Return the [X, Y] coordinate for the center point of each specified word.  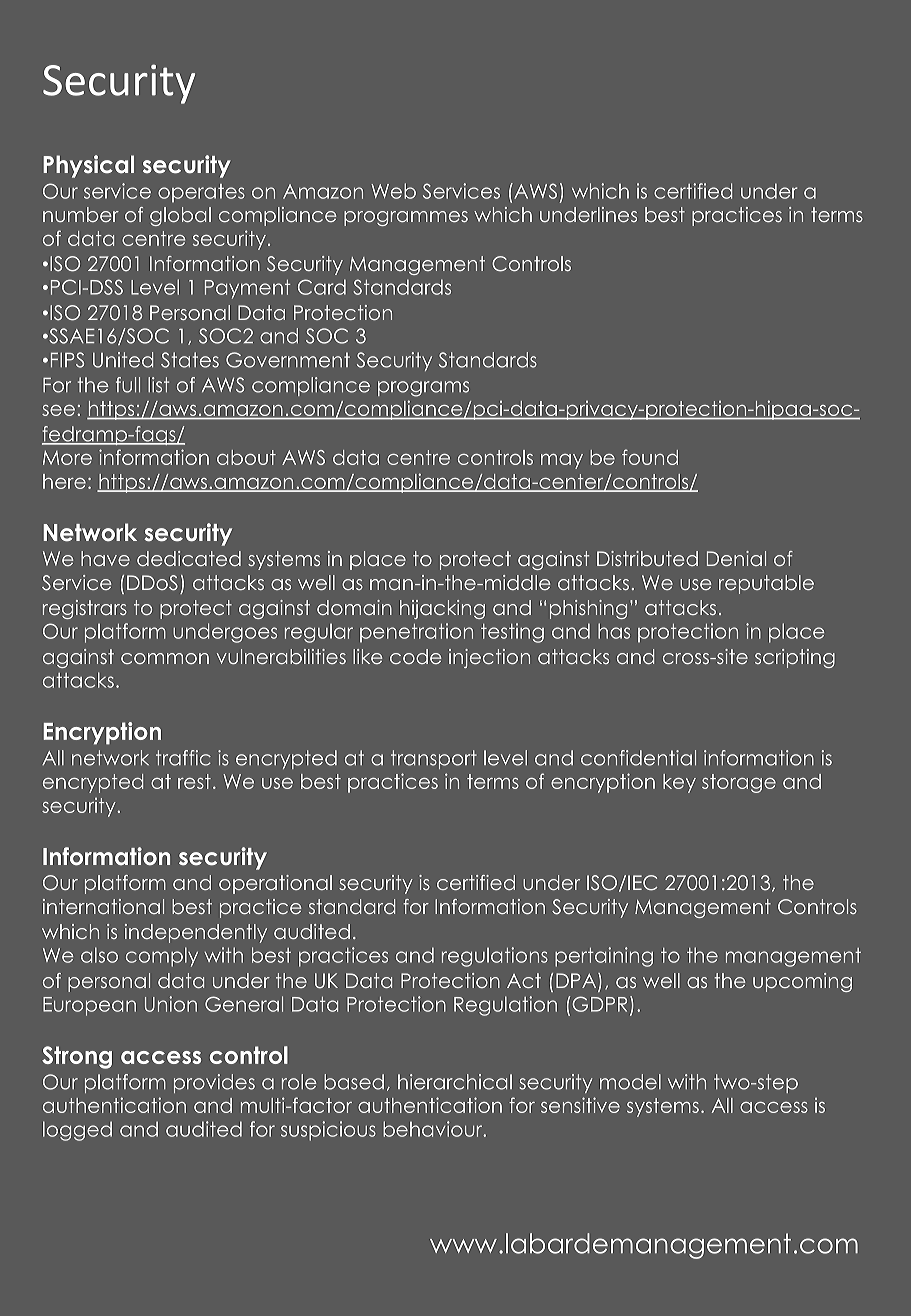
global [180, 216]
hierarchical [455, 1082]
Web [393, 191]
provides [214, 1083]
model [630, 1082]
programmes [406, 218]
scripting [795, 658]
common [165, 658]
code [415, 656]
